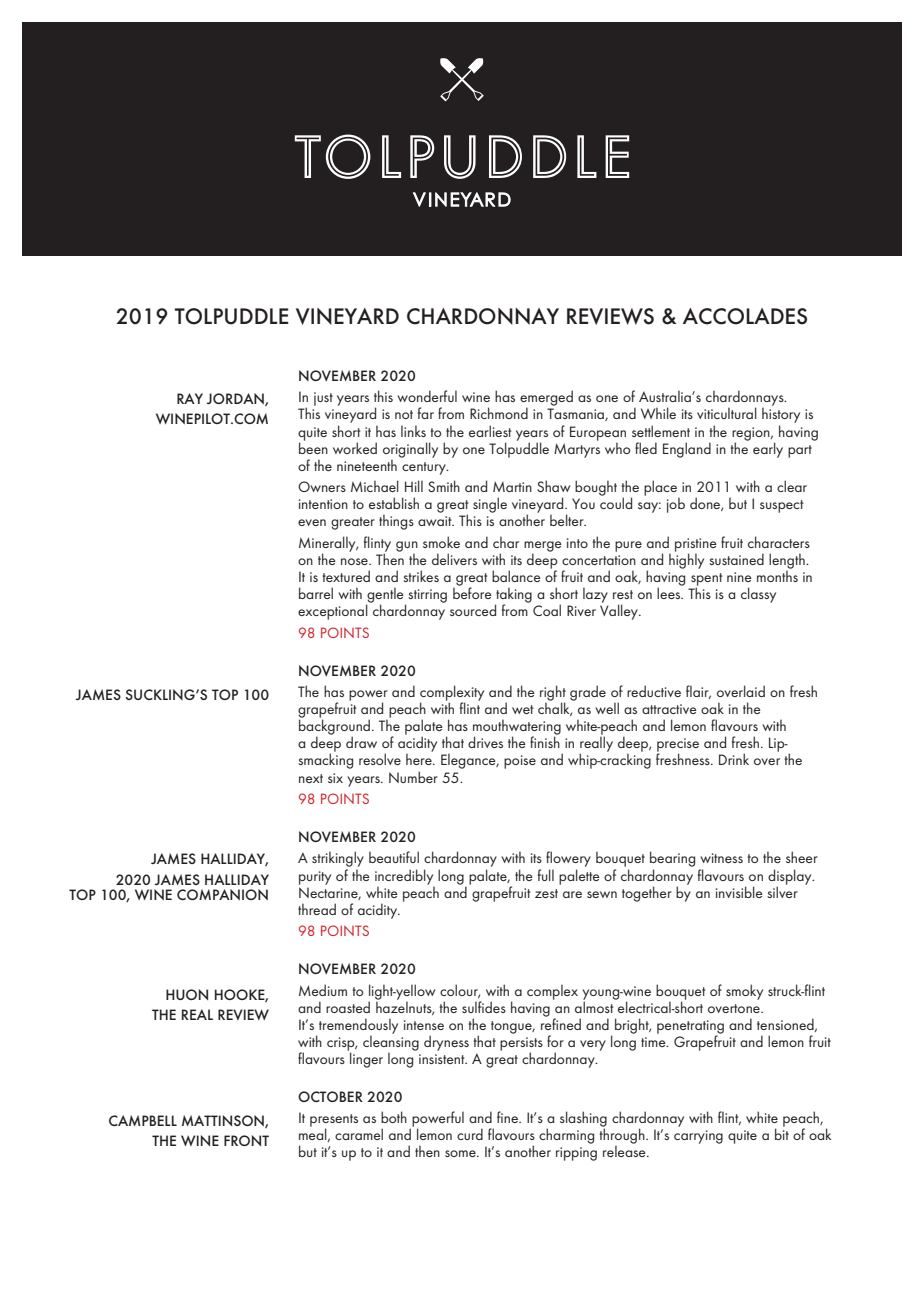 This screenshot has height=1308, width=924. Describe the element at coordinates (222, 894) in the screenshot. I see `COMPANION` at that location.
